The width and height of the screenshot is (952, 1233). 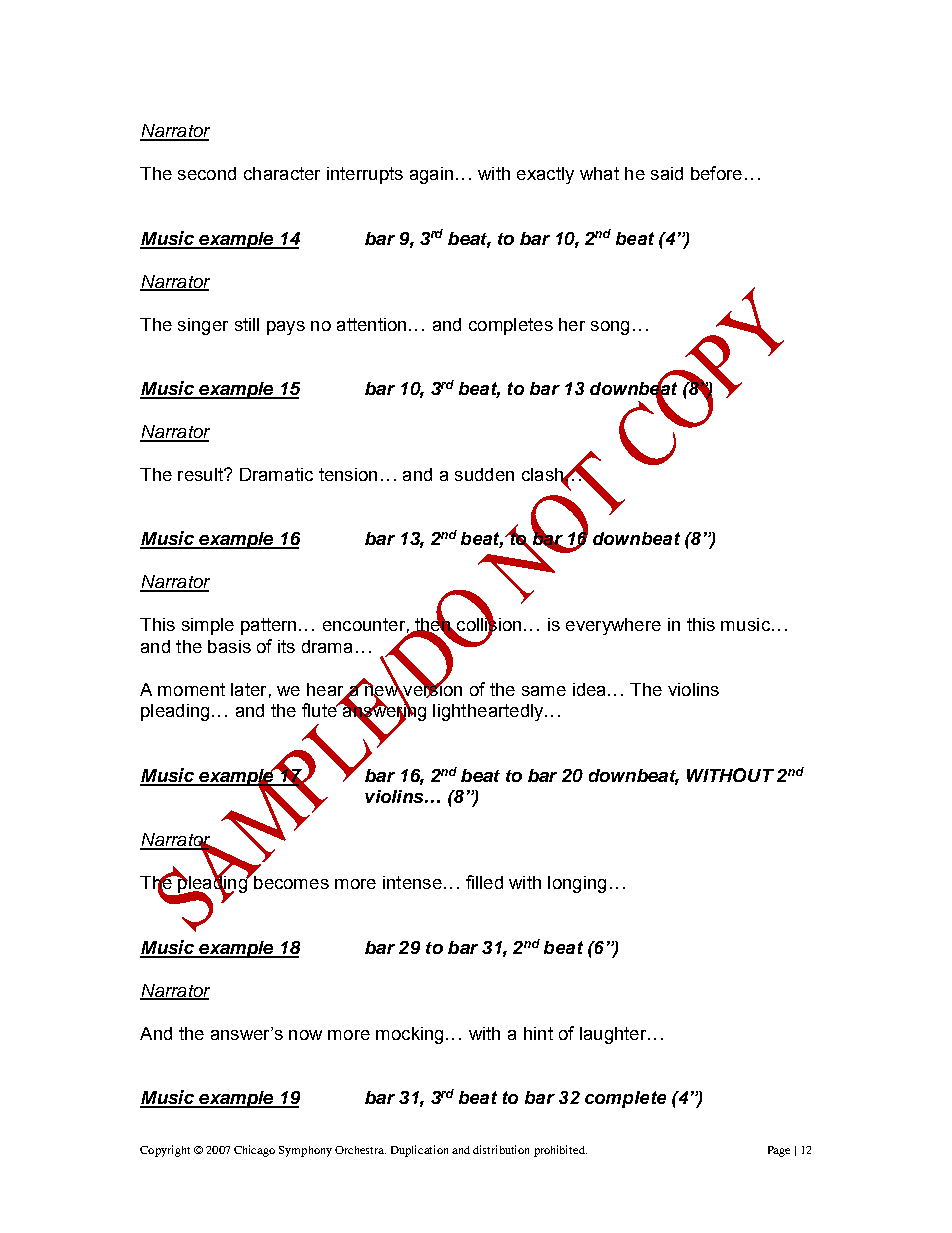 What do you see at coordinates (501, 1149) in the screenshot?
I see `distribution` at bounding box center [501, 1149].
